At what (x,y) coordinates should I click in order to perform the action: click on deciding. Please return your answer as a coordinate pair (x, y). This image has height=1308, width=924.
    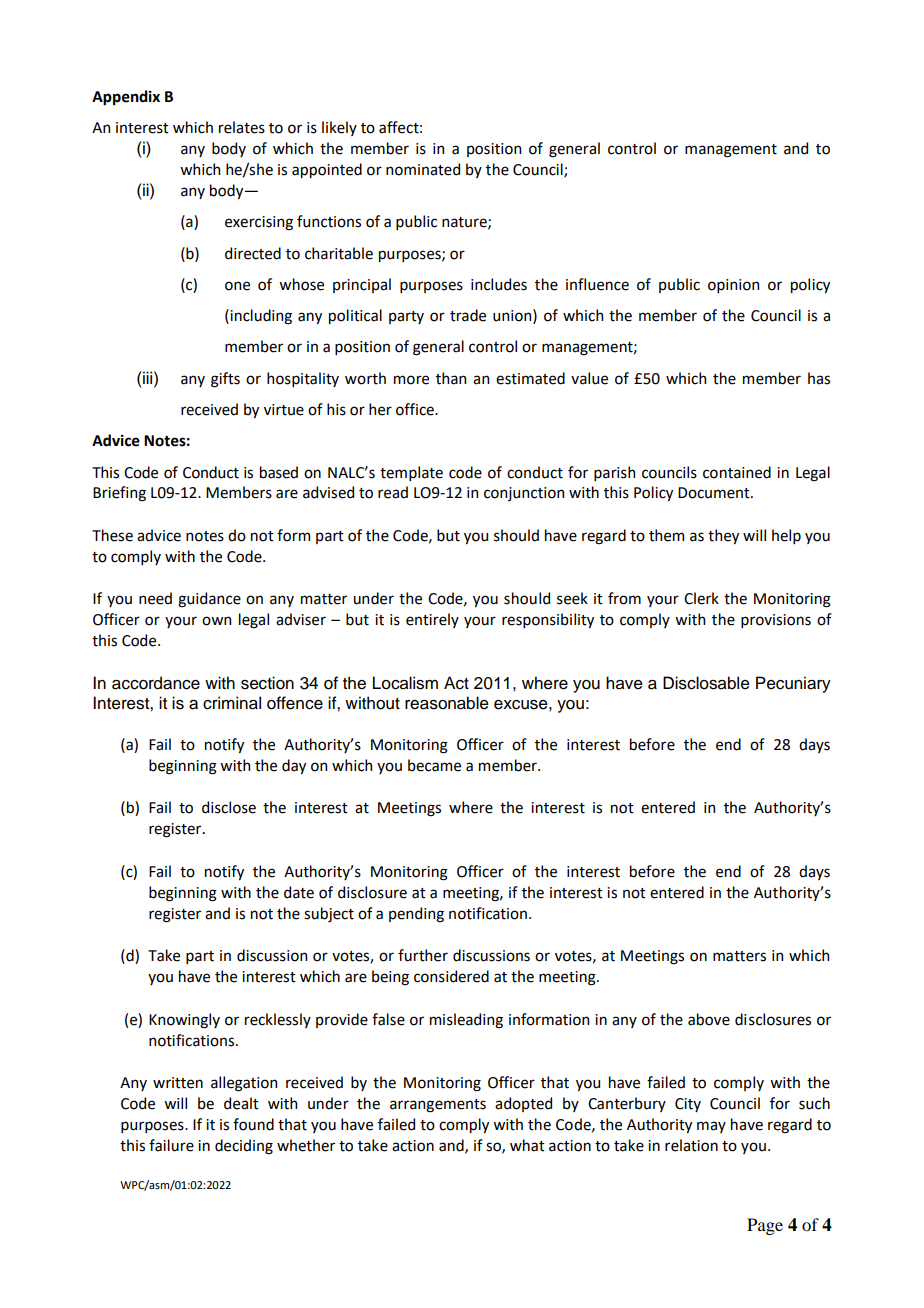
    Looking at the image, I should click on (244, 1147).
